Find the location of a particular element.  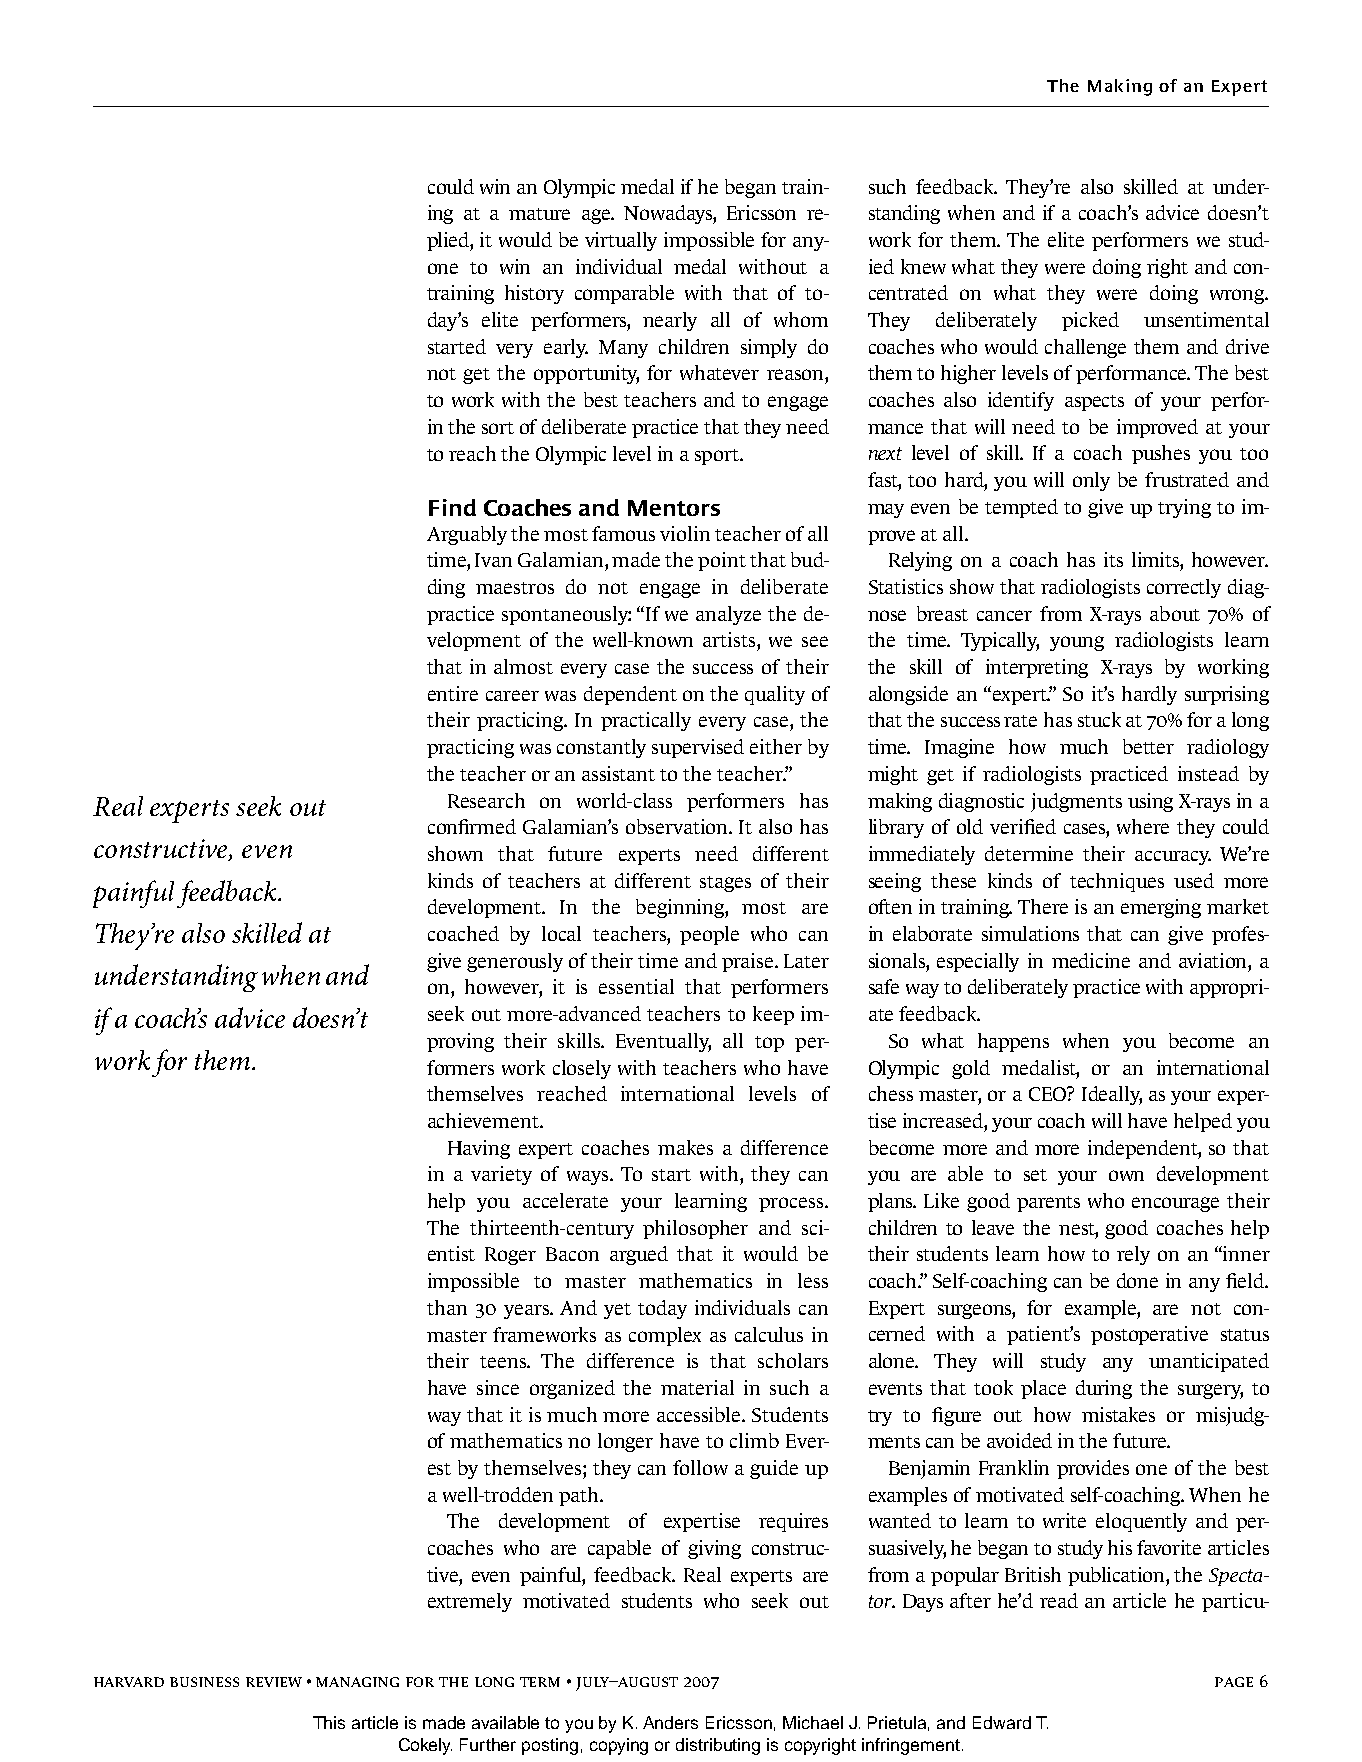

picked is located at coordinates (1090, 321).
